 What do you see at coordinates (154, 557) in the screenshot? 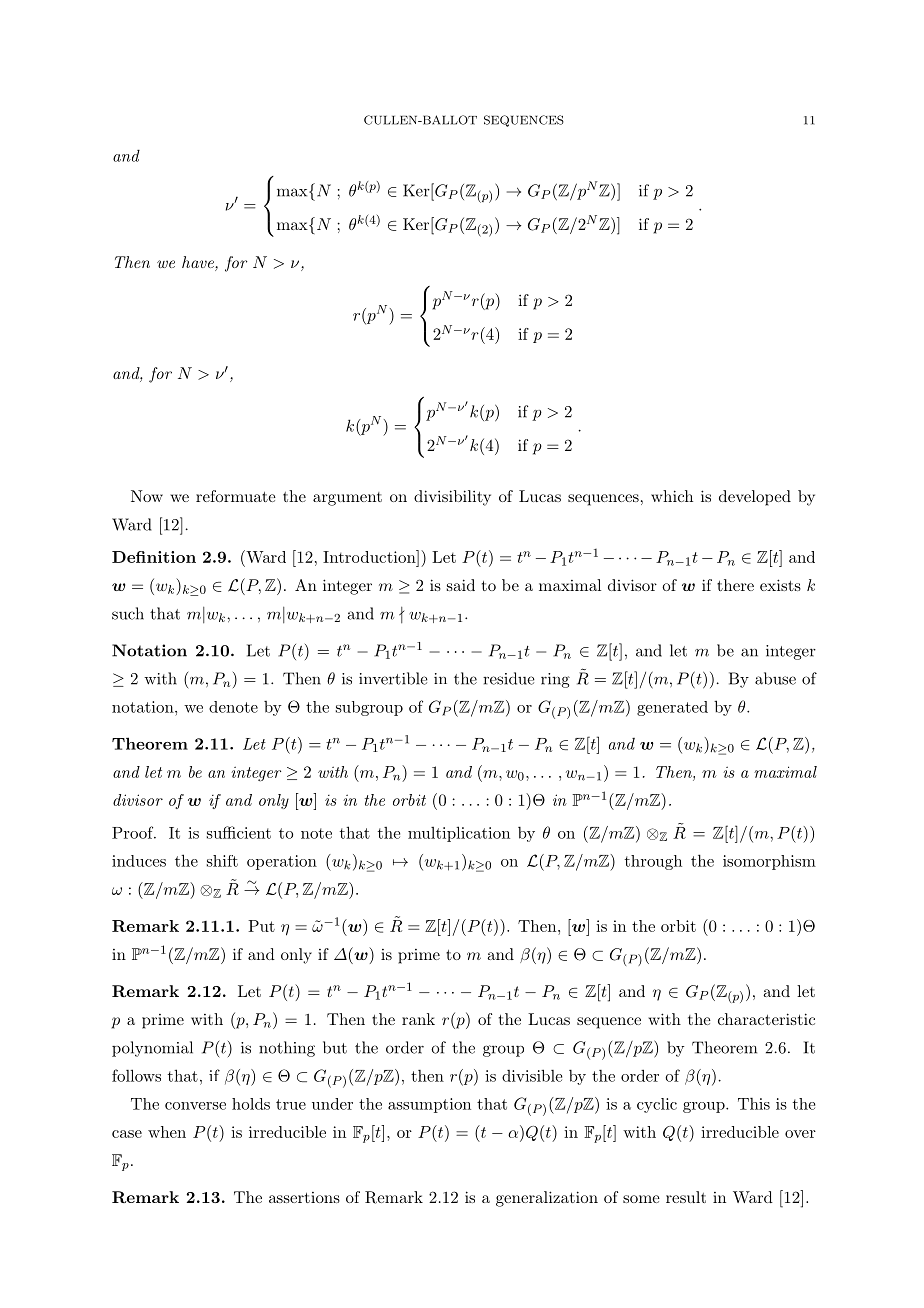
I see `Definition` at bounding box center [154, 557].
